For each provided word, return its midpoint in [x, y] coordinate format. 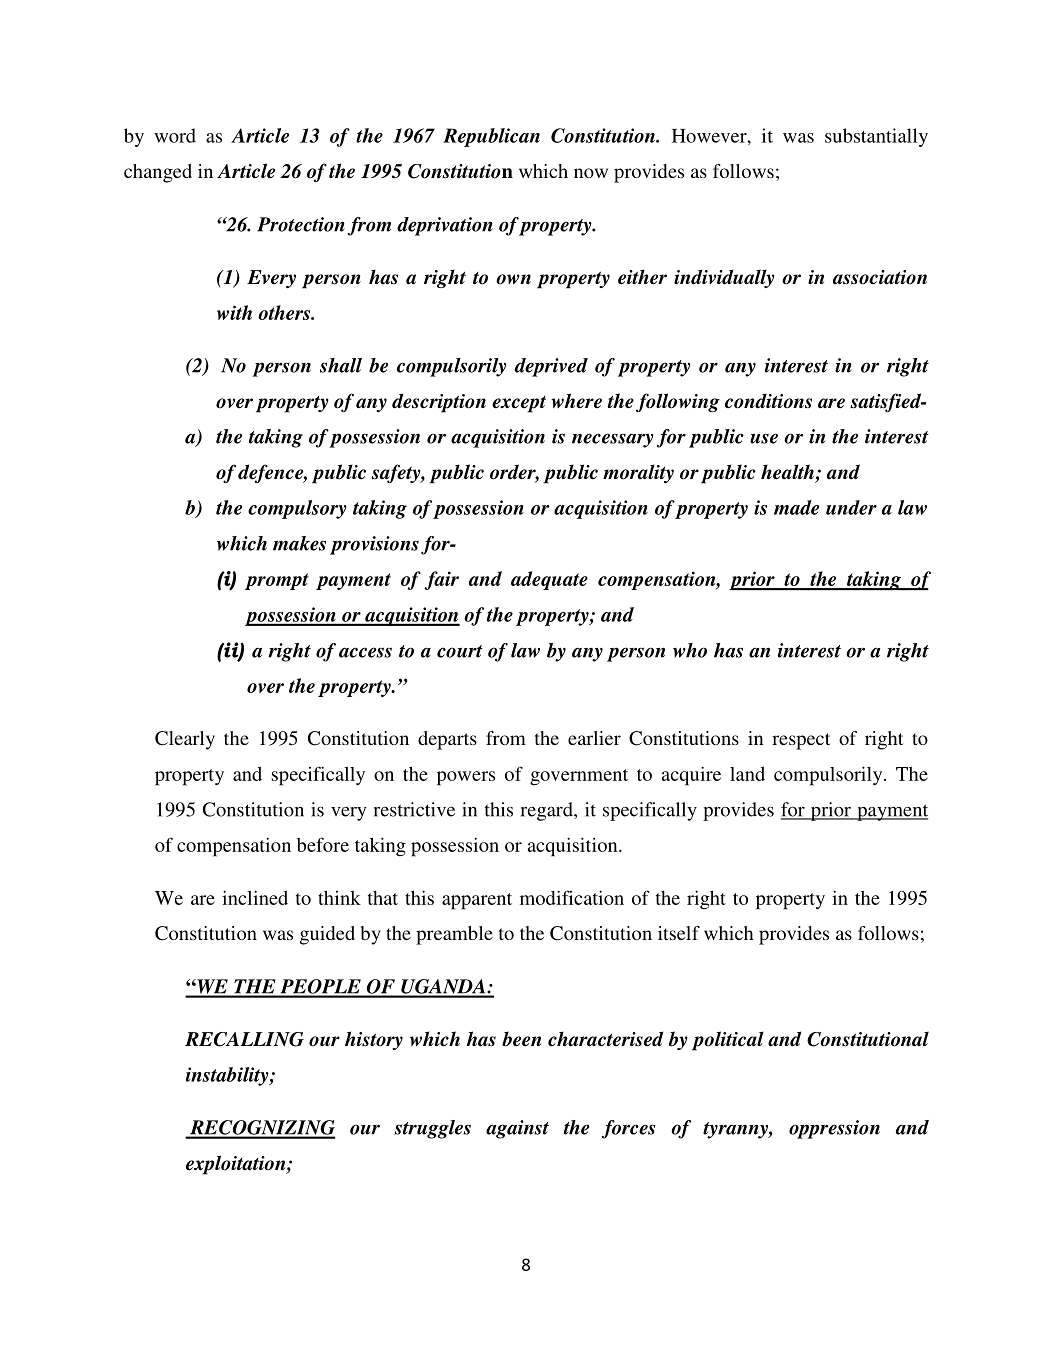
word [175, 135]
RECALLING [244, 1039]
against [517, 1129]
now [591, 173]
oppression [834, 1129]
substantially [876, 137]
